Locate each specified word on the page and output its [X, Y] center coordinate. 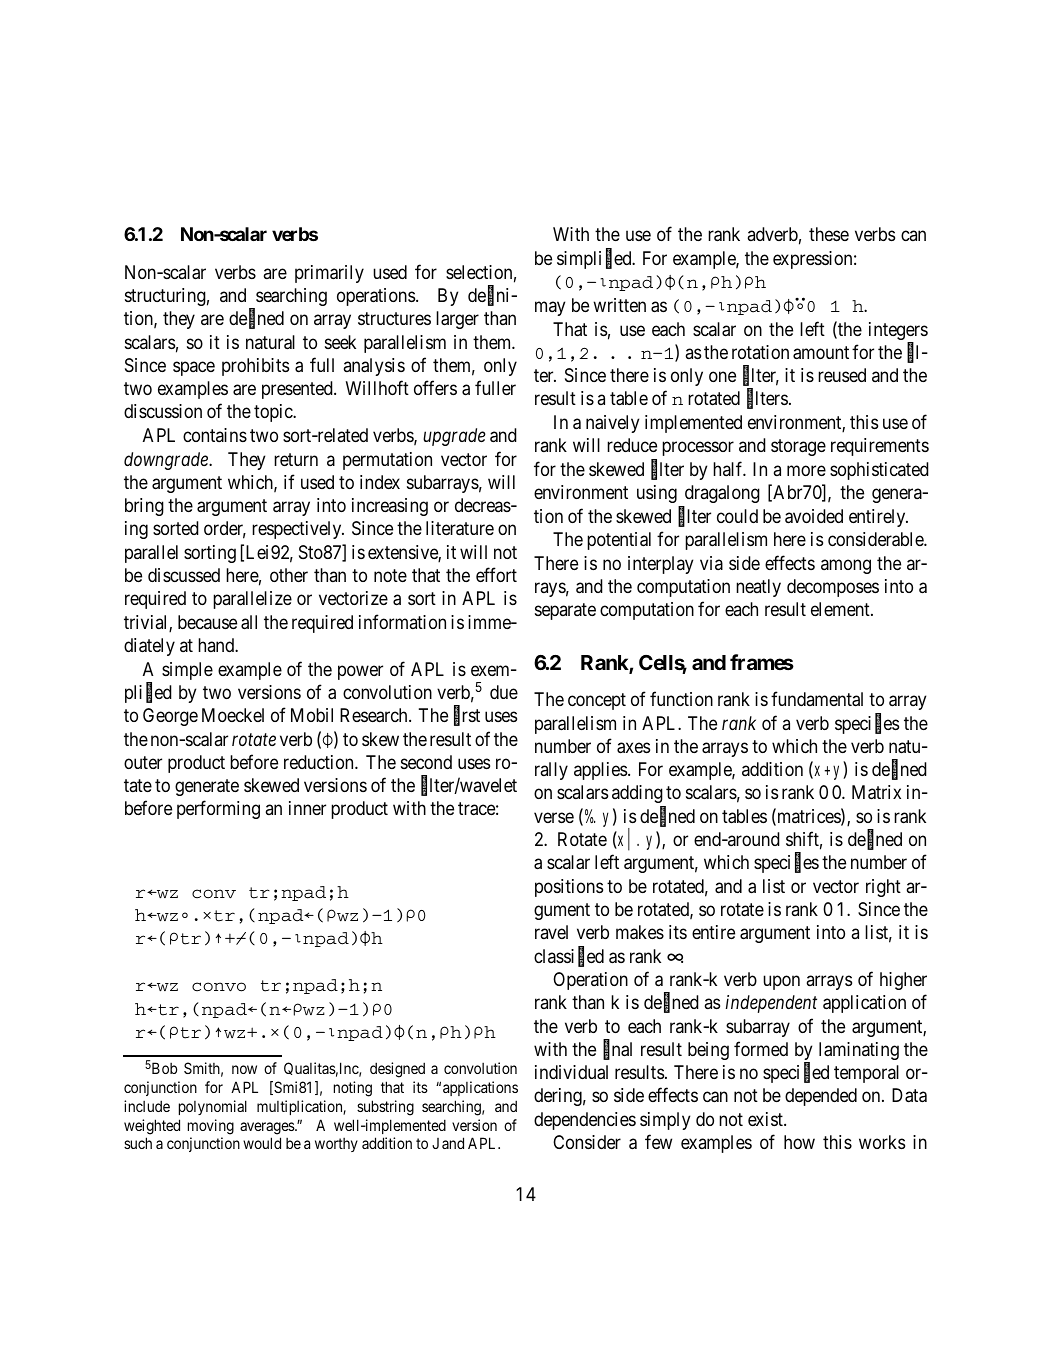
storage [798, 448]
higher [903, 981]
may [550, 309]
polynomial [213, 1107]
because [207, 622]
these [829, 234]
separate [565, 611]
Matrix [876, 792]
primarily [329, 274]
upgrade [454, 437]
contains [215, 435]
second [426, 762]
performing [218, 810]
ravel [551, 932]
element [841, 609]
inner [307, 808]
